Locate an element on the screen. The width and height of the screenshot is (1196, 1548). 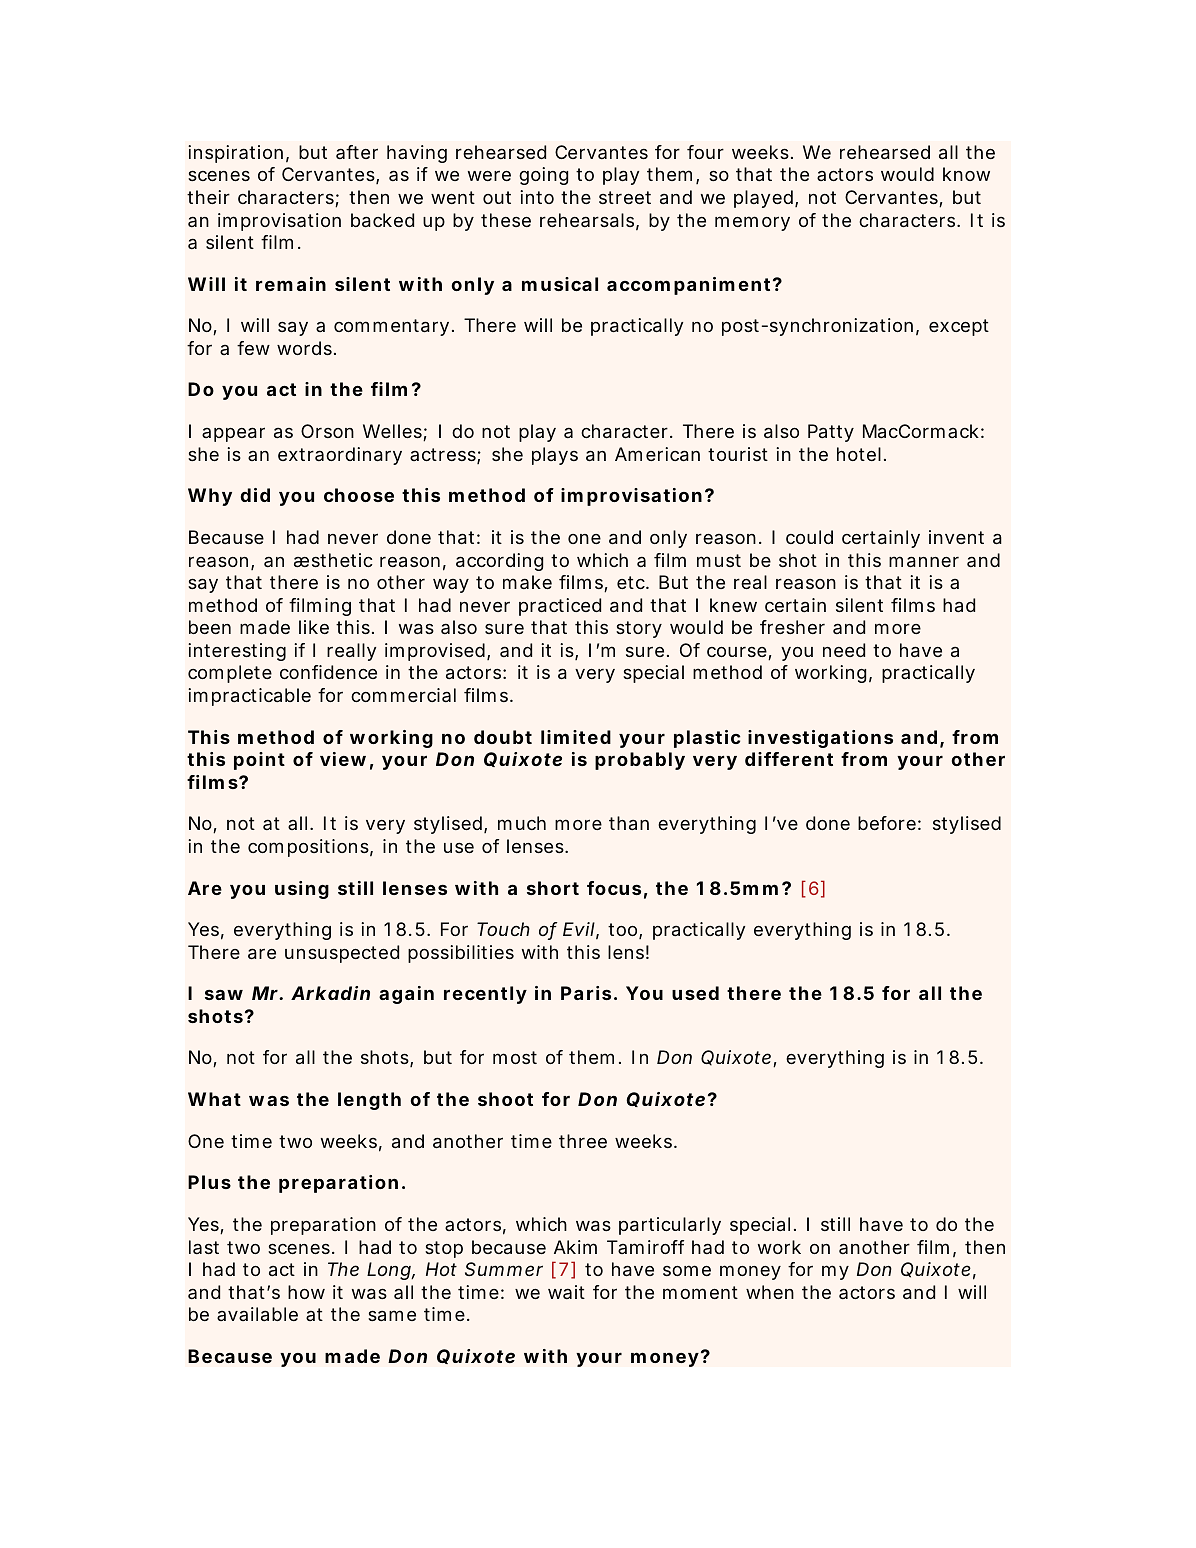
limited is located at coordinates (576, 737).
